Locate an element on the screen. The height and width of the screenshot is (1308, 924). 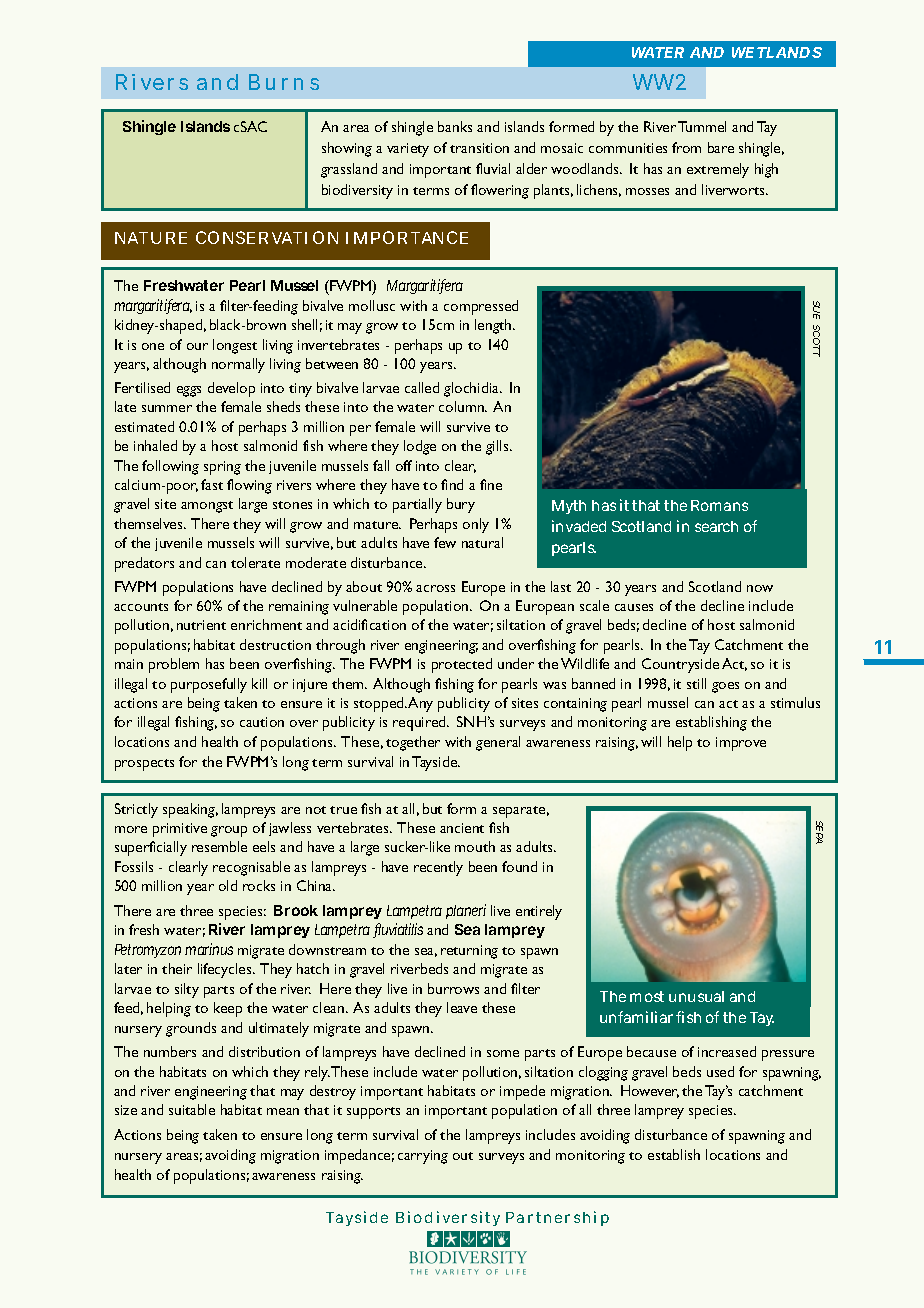
old is located at coordinates (228, 885).
